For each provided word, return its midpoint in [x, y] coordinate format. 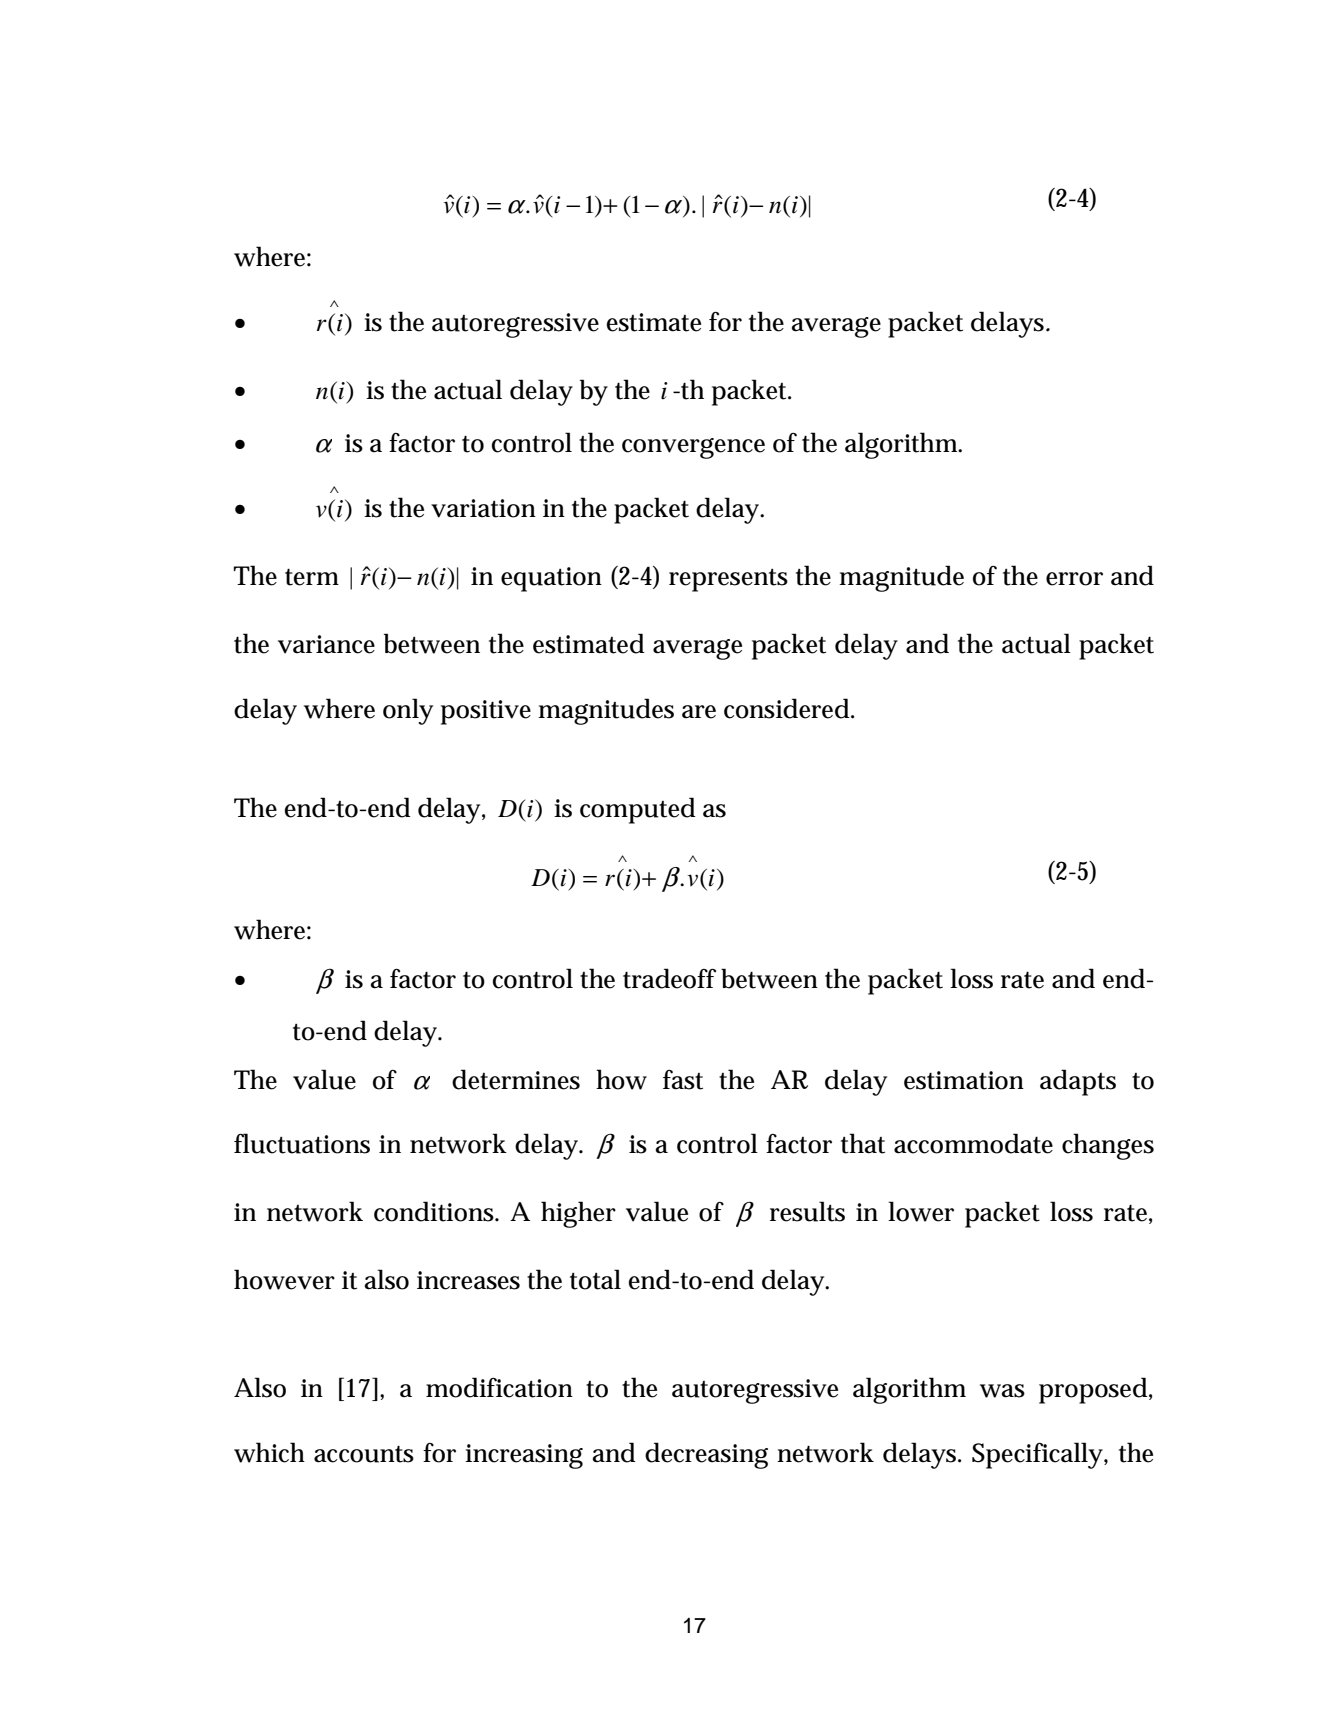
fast [683, 1080]
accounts [364, 1454]
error [1074, 579]
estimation [964, 1080]
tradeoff [669, 978]
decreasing [706, 1455]
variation [483, 508]
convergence [693, 448]
